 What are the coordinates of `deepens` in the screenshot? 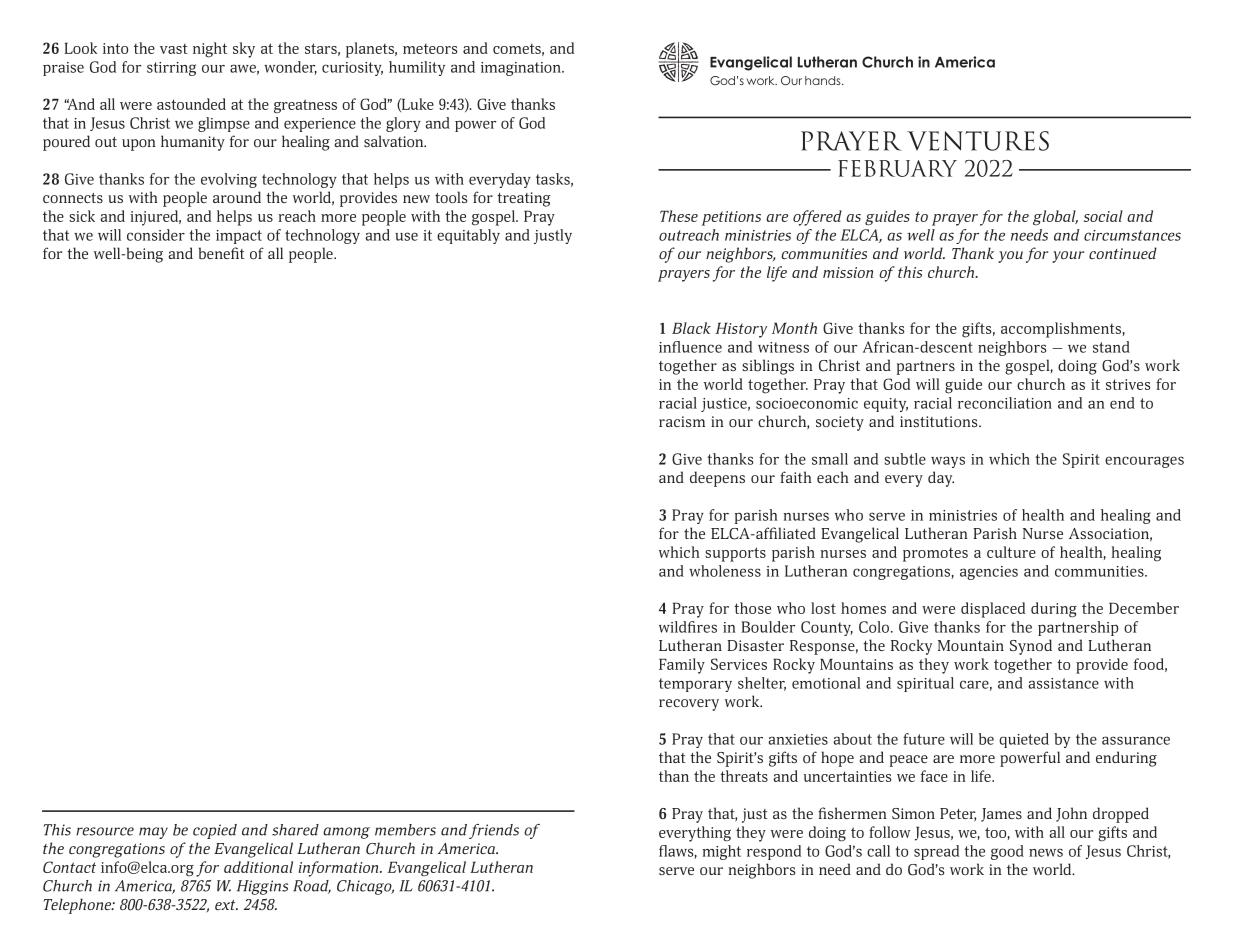 It's located at (717, 479).
